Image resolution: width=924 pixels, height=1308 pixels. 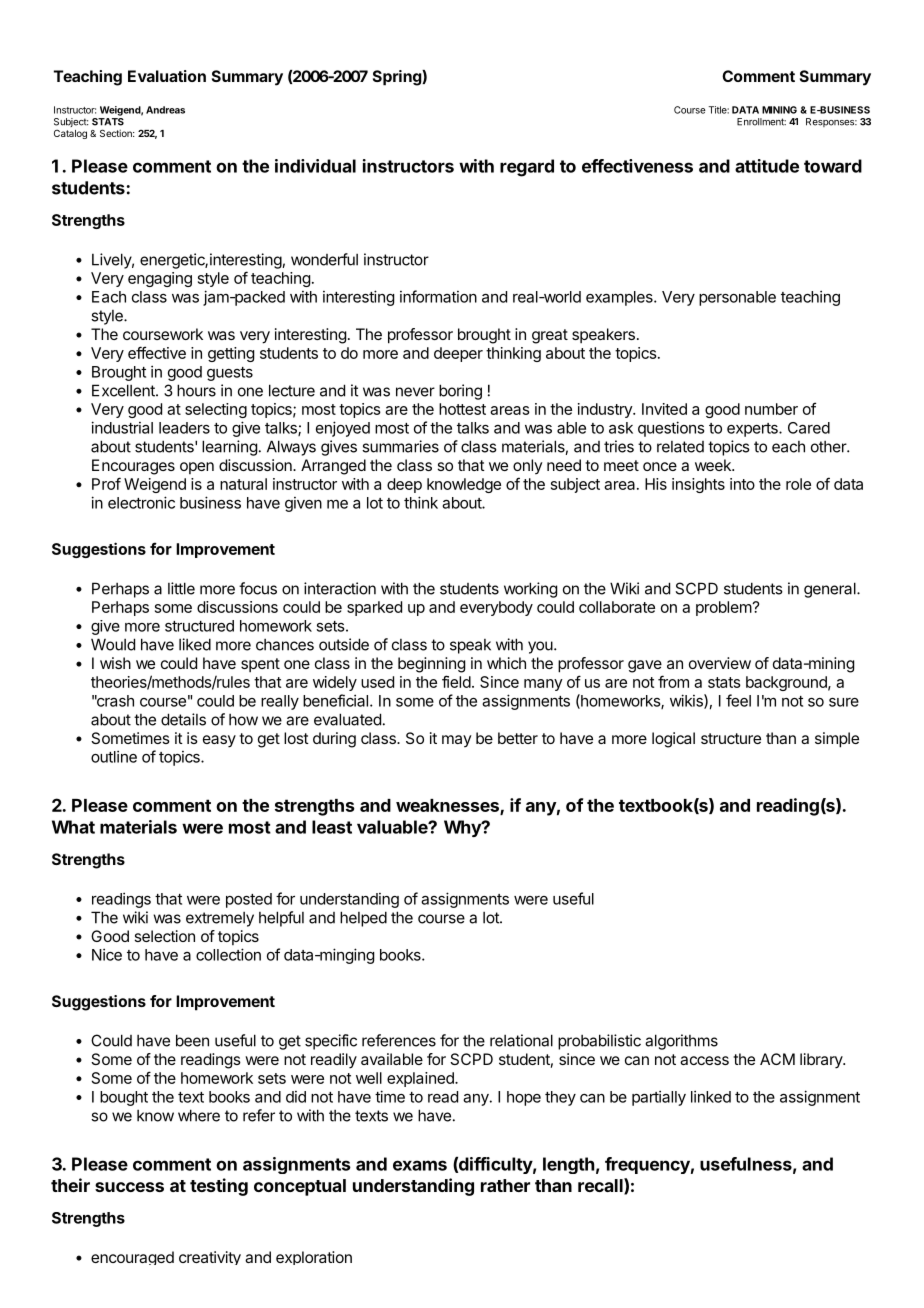 I want to click on rather, so click(x=505, y=1185).
